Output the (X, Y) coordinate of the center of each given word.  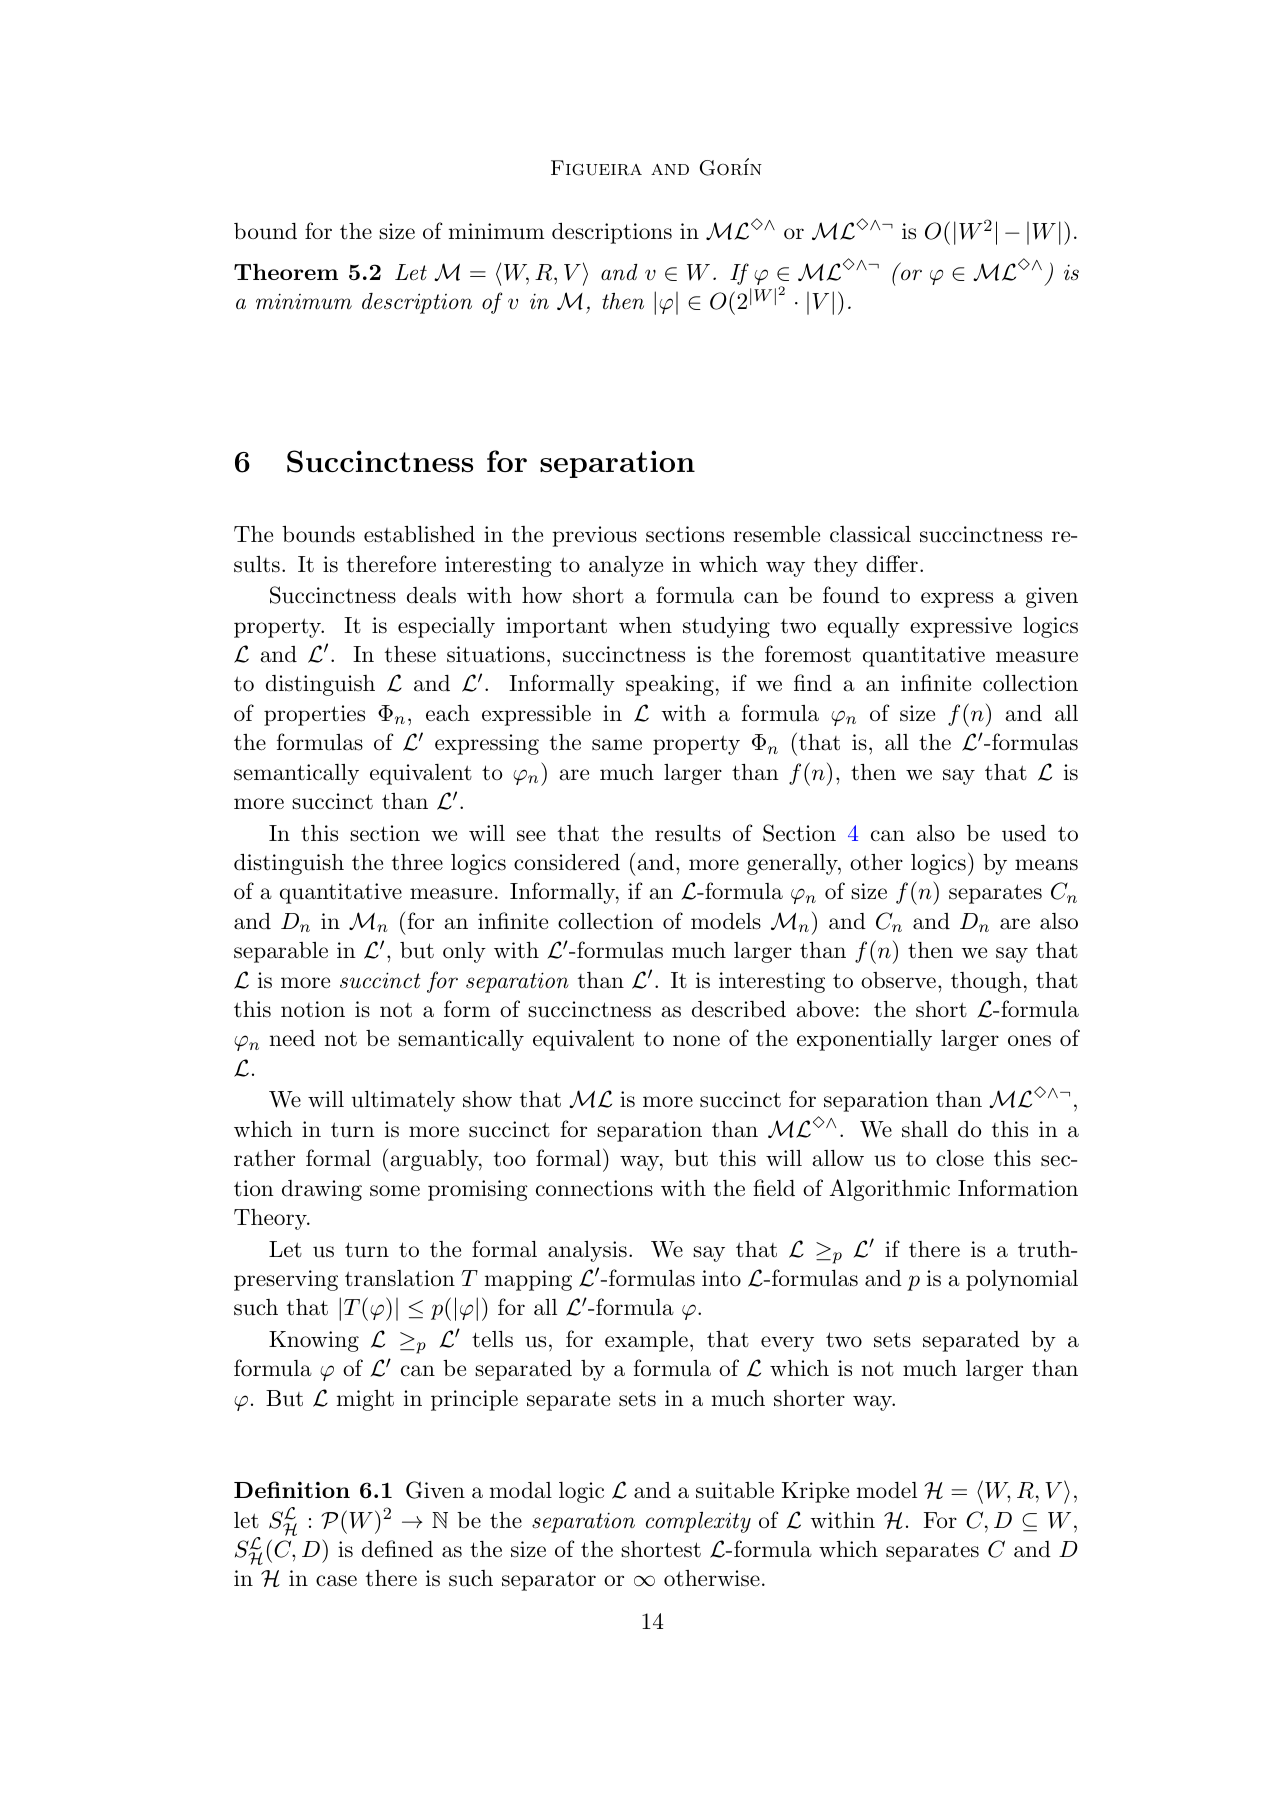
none (696, 1041)
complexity (698, 1522)
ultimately (403, 1101)
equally (863, 627)
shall (925, 1129)
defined (397, 1549)
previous (594, 536)
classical (870, 534)
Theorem (286, 272)
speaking (670, 685)
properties (314, 715)
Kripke (815, 1492)
